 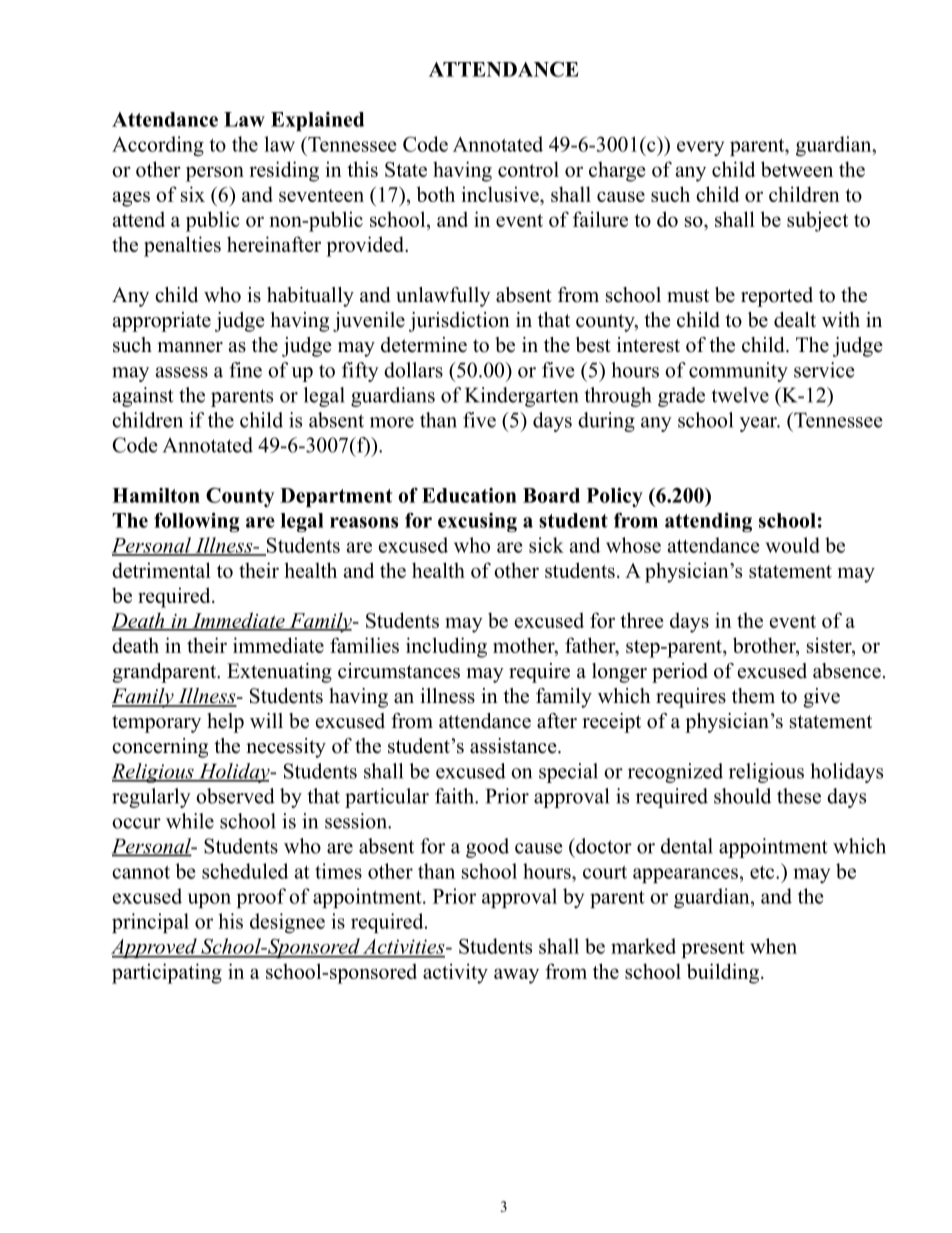 What do you see at coordinates (155, 948) in the page?
I see `Approved` at bounding box center [155, 948].
